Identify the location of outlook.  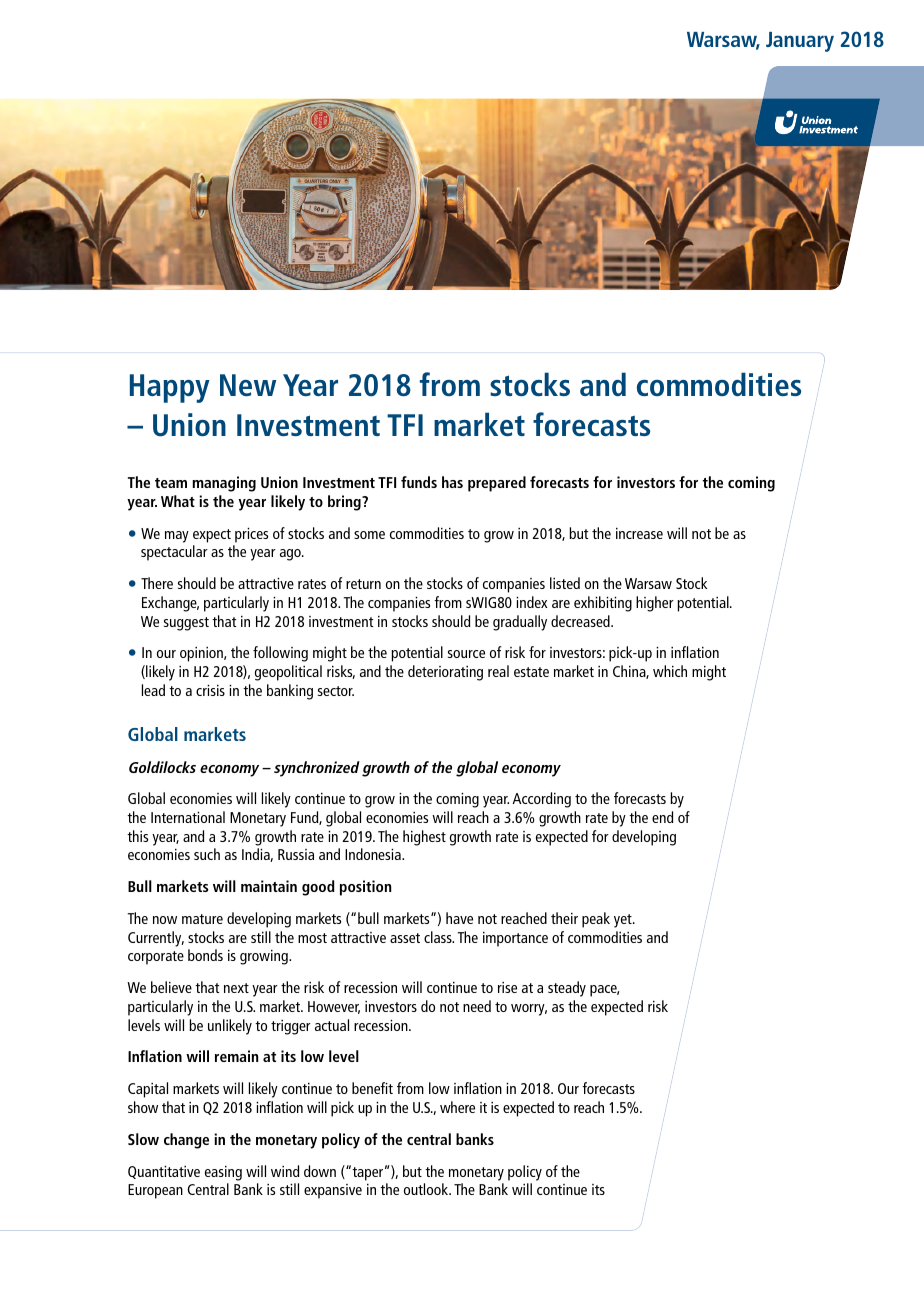
(427, 1189).
